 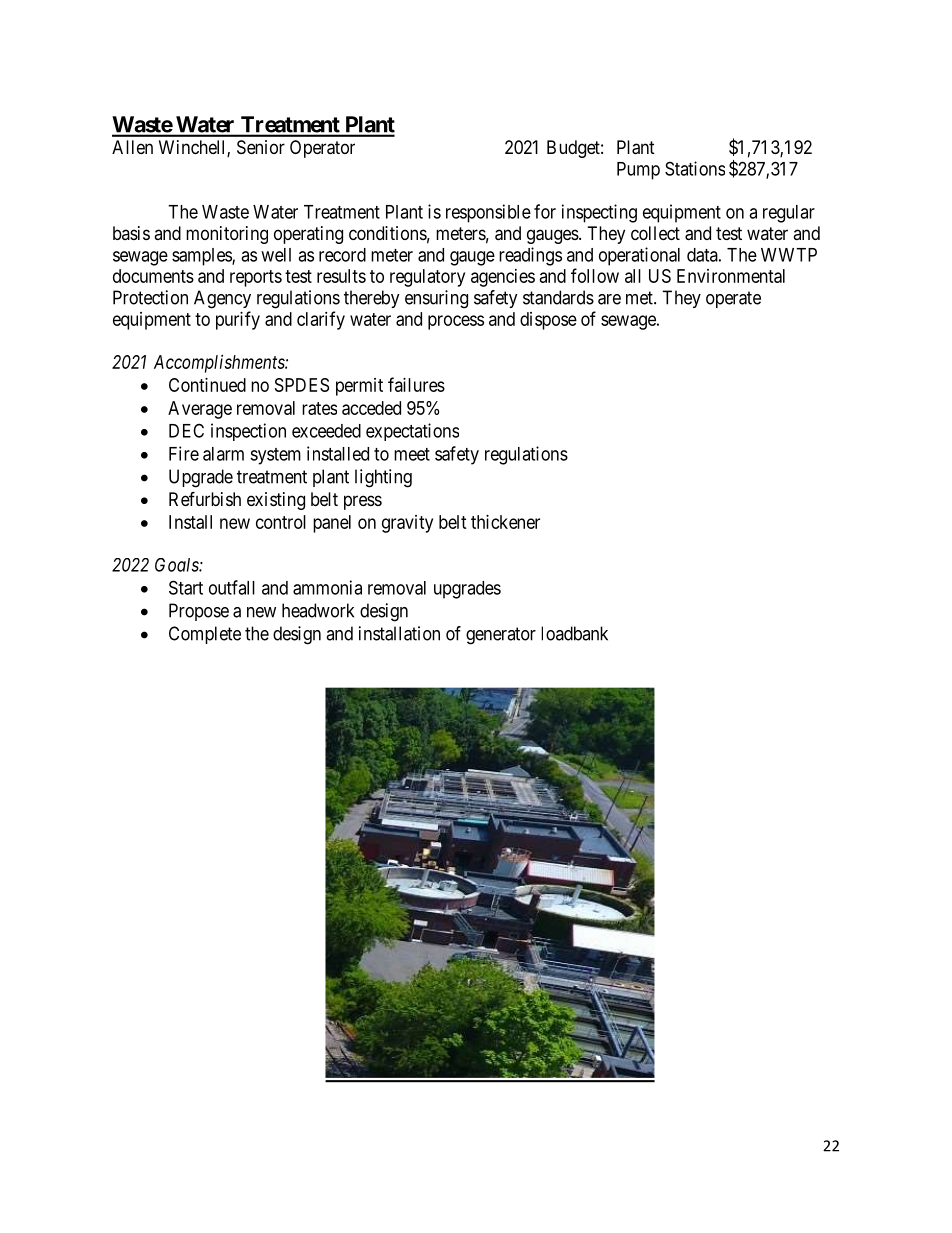 I want to click on Operator, so click(x=322, y=149).
